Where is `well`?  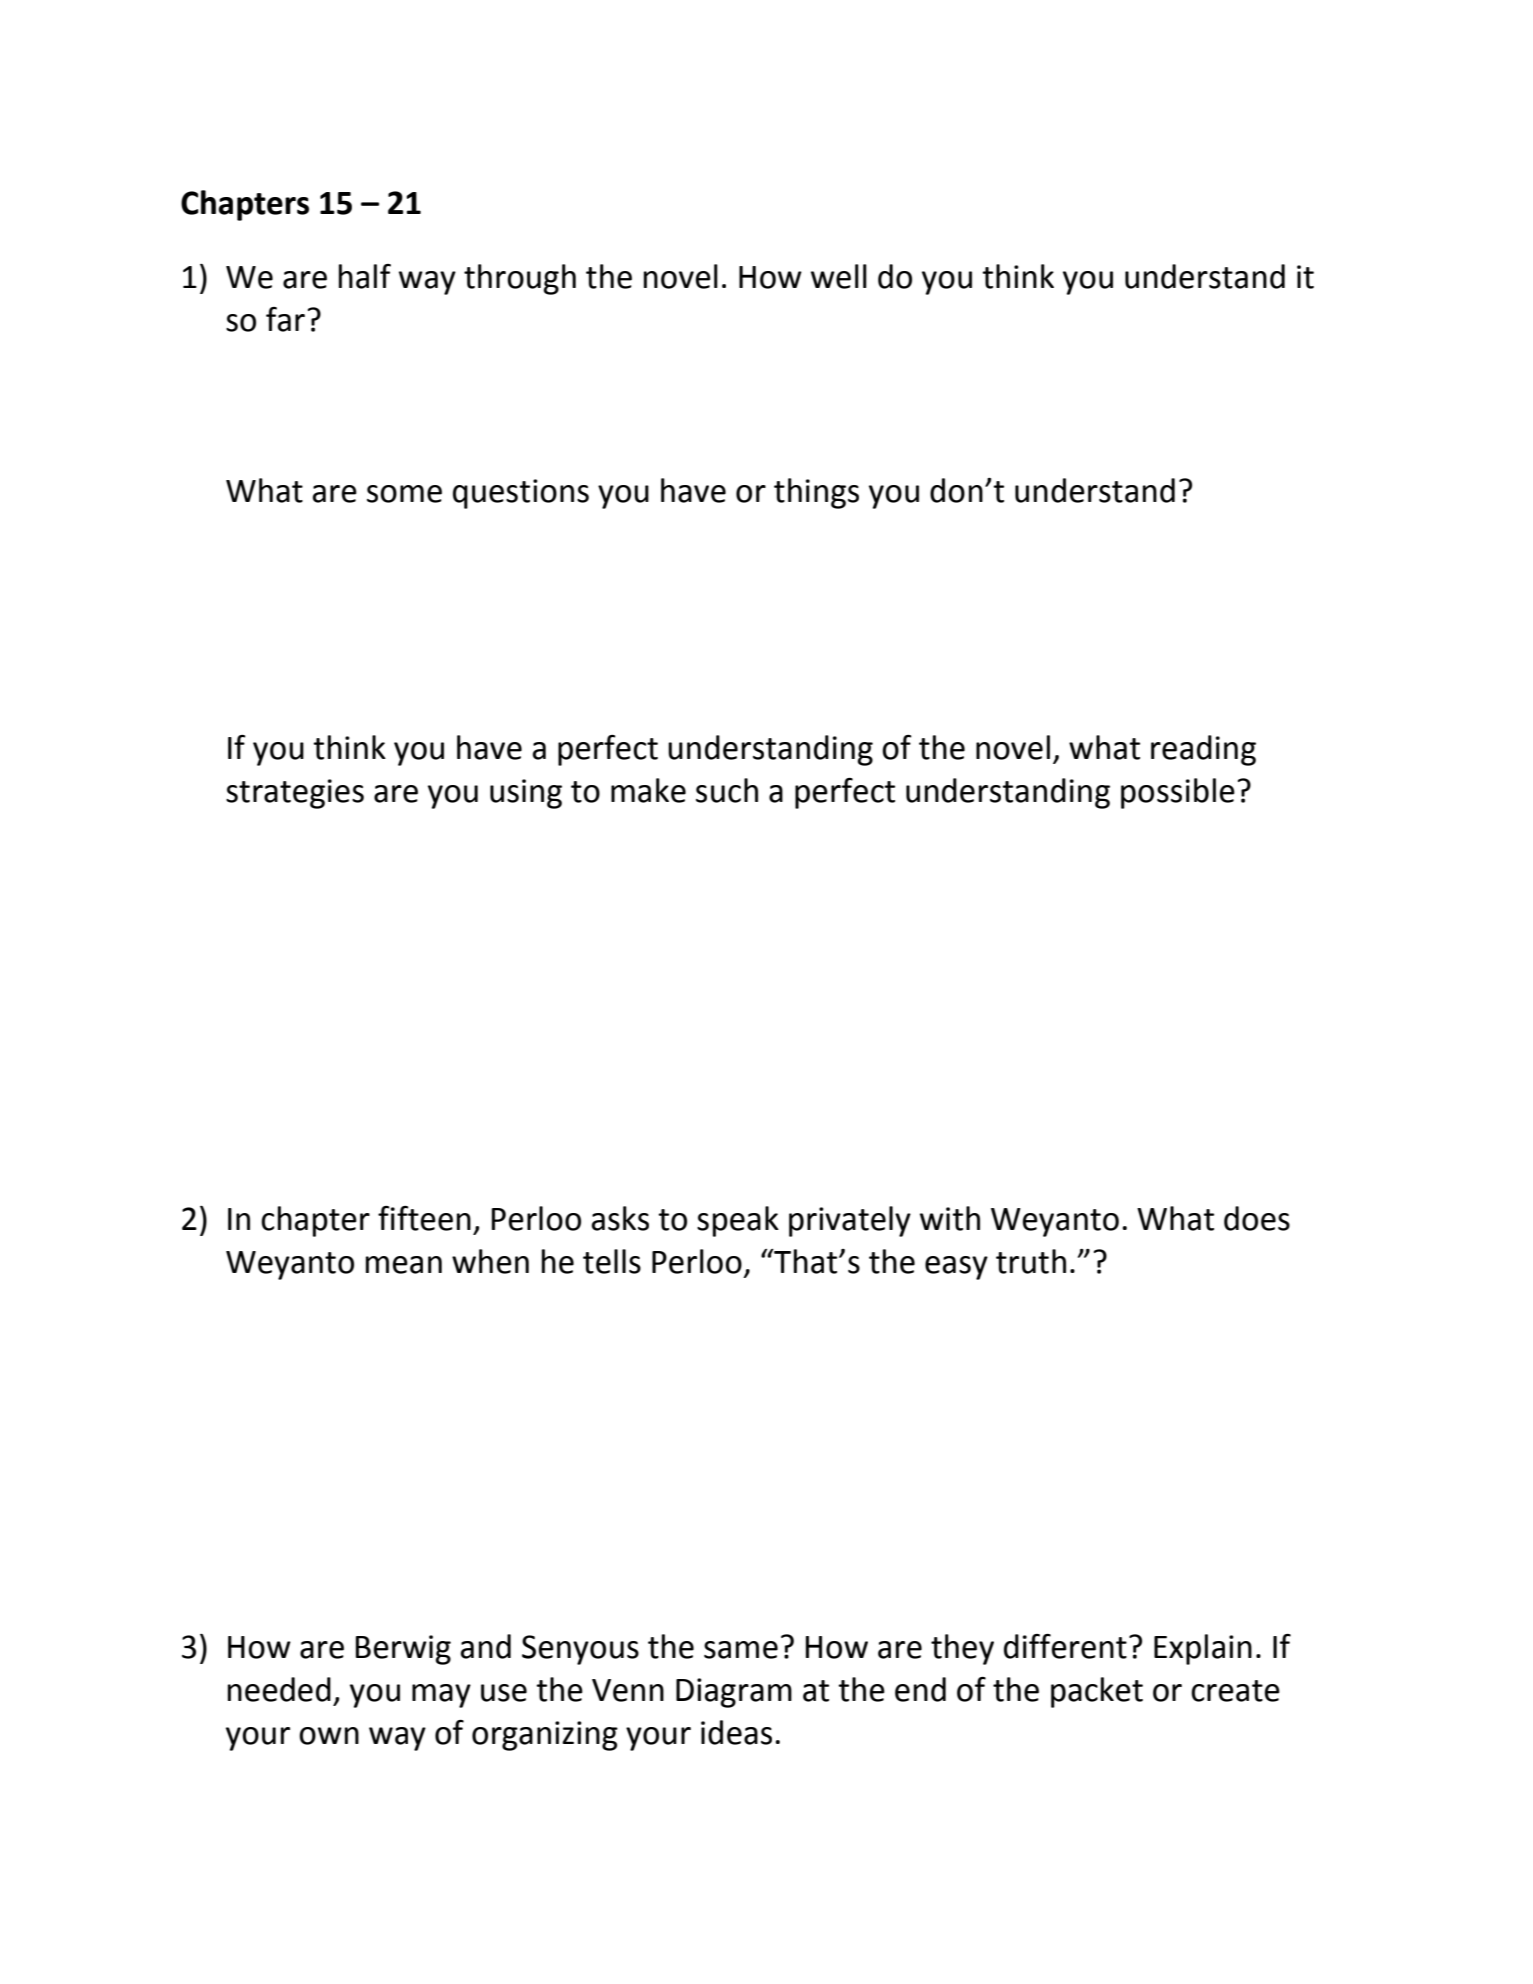 well is located at coordinates (839, 276).
